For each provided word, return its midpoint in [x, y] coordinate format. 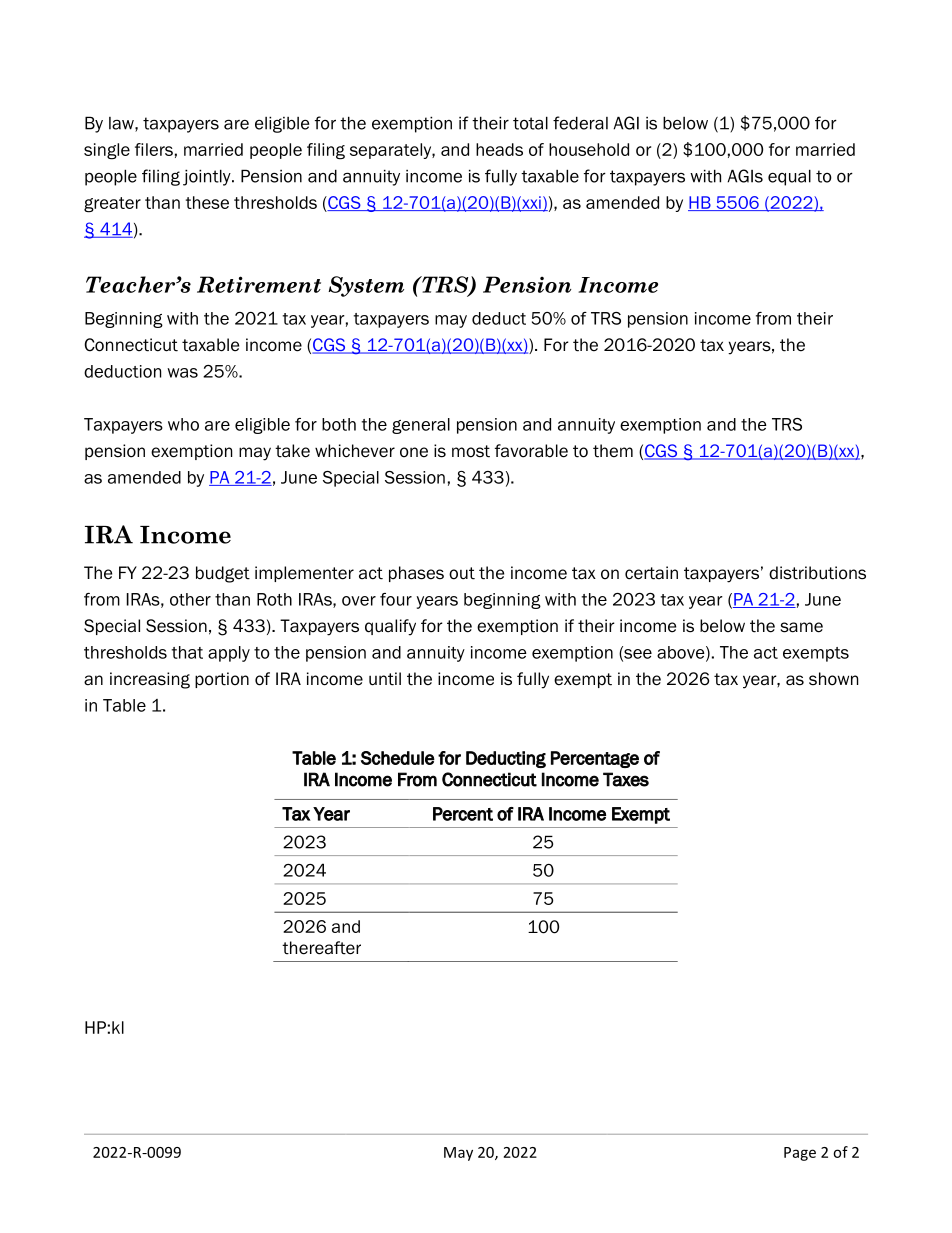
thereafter [321, 948]
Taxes [626, 779]
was [182, 373]
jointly [208, 177]
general [421, 426]
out [462, 573]
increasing [150, 680]
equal [789, 177]
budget [223, 574]
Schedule [398, 758]
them [613, 451]
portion [222, 680]
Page [800, 1154]
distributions [817, 573]
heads [499, 149]
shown [833, 679]
